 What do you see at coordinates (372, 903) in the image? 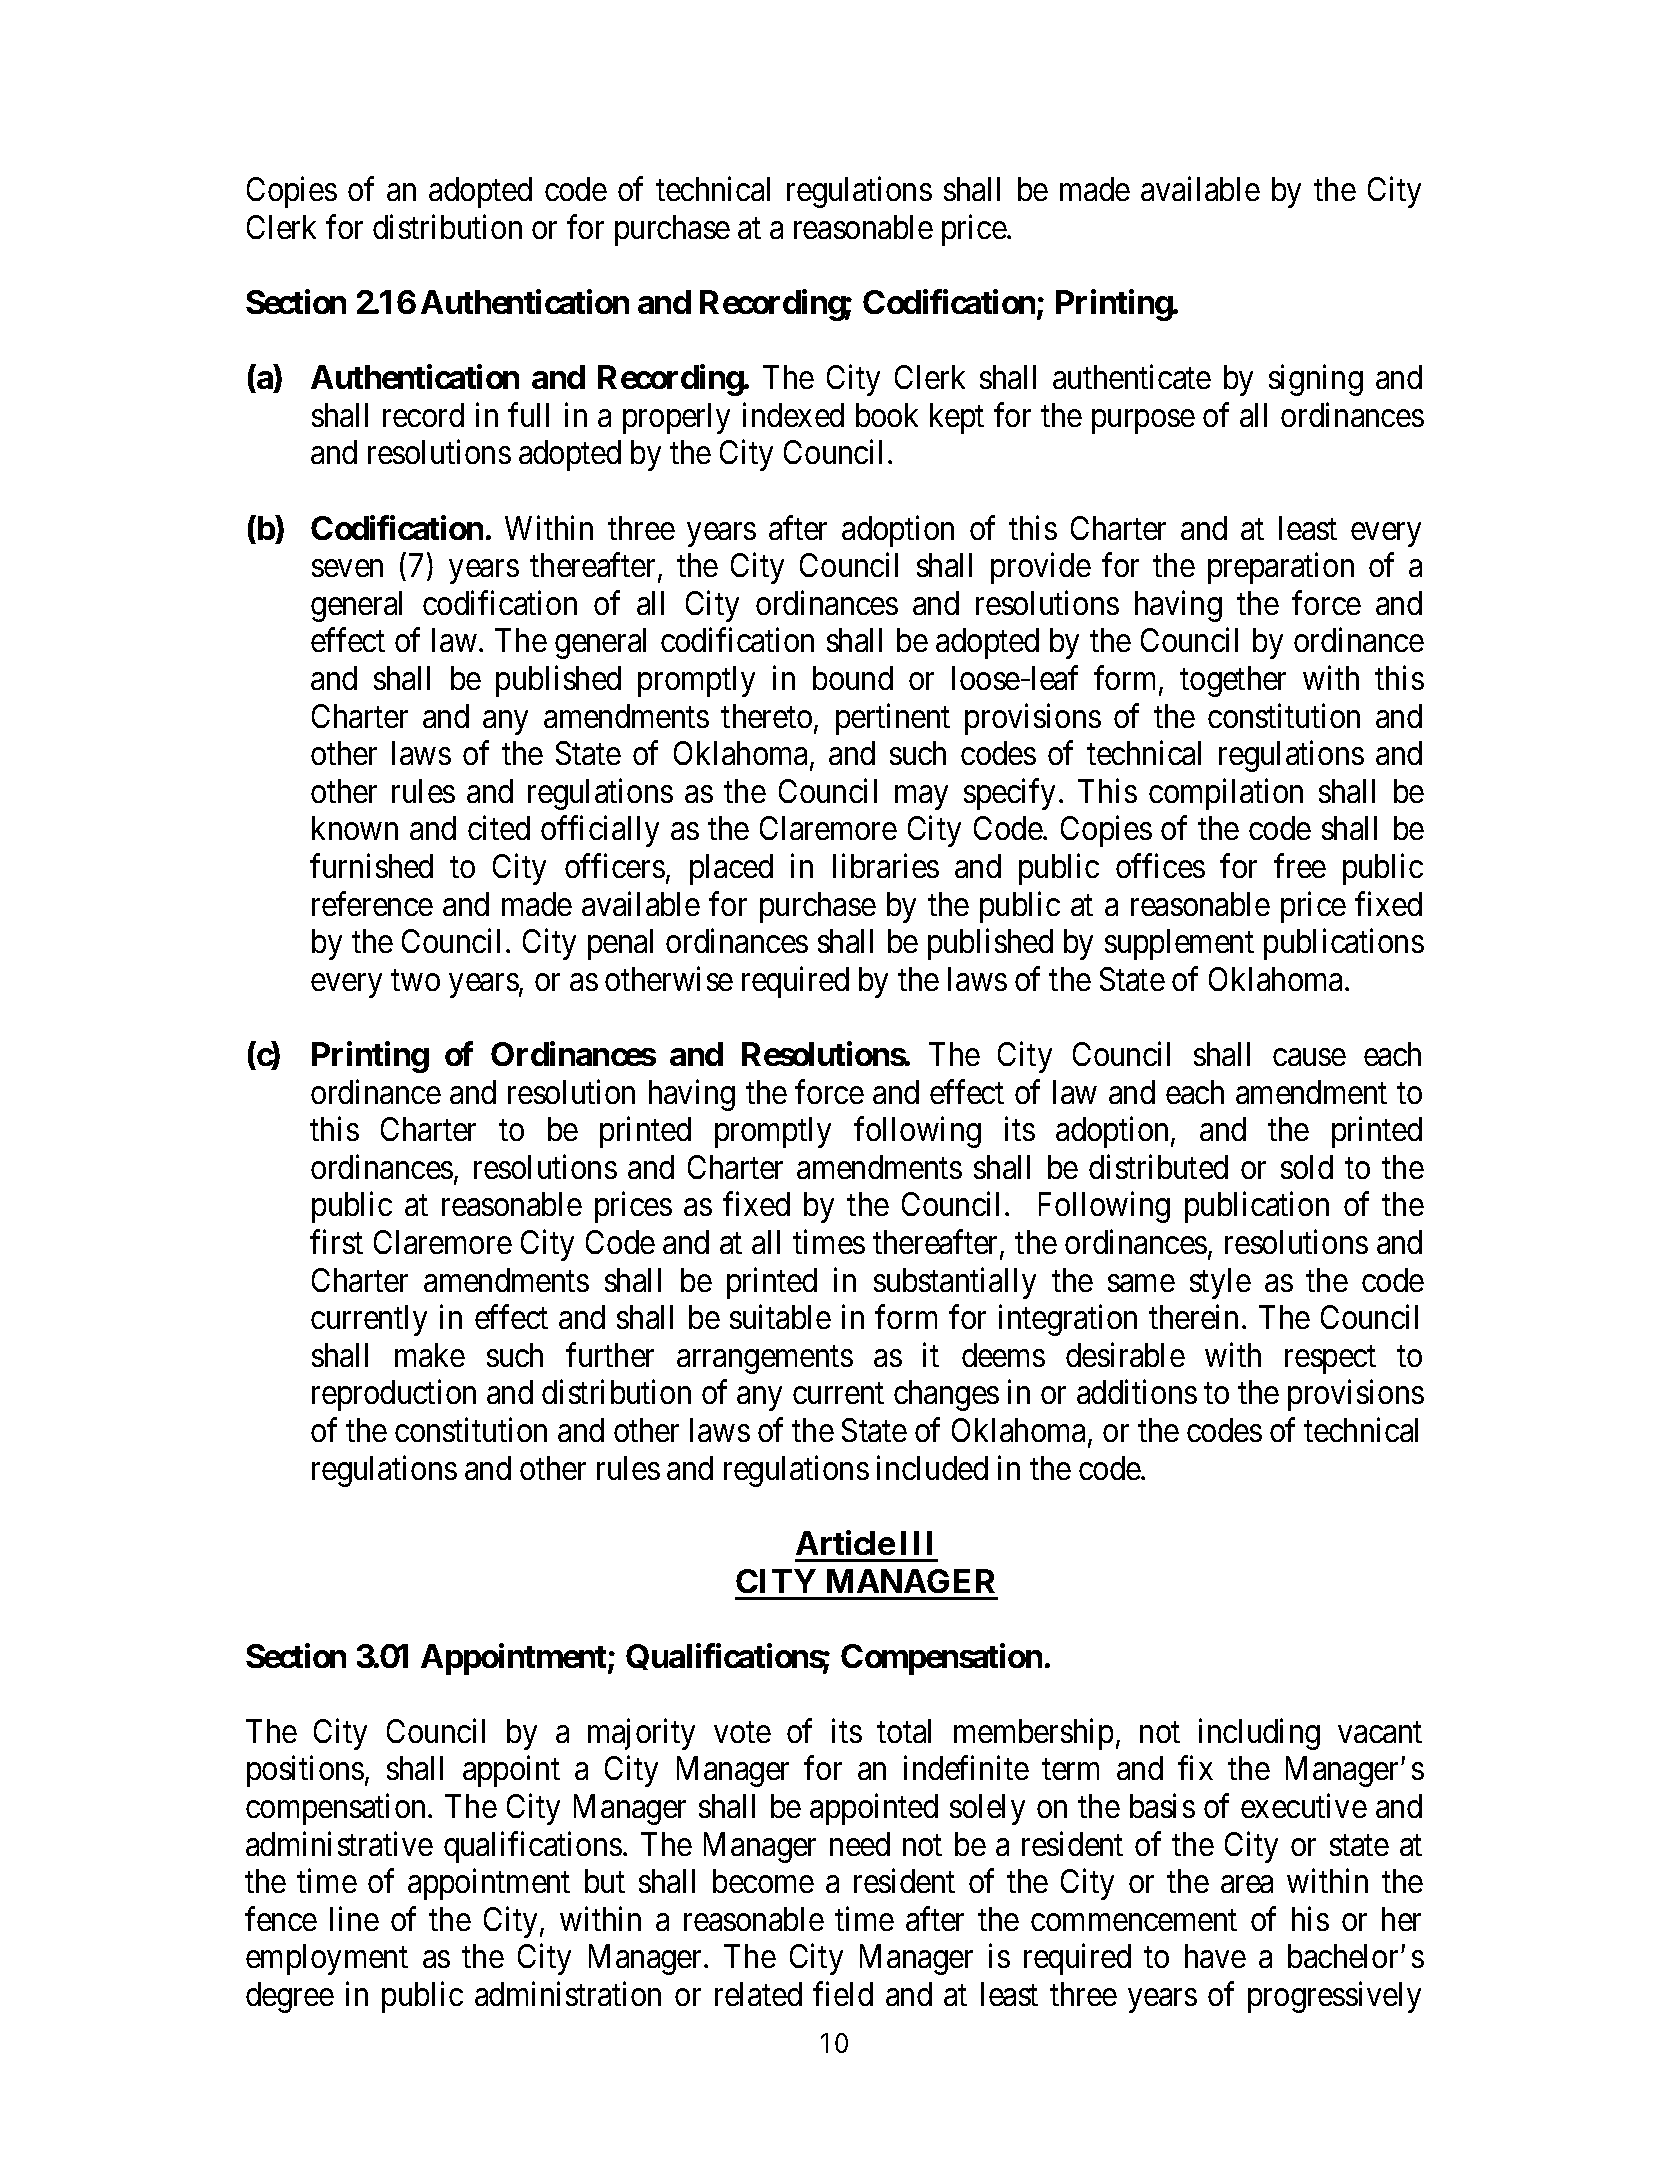
I see `reference` at bounding box center [372, 903].
